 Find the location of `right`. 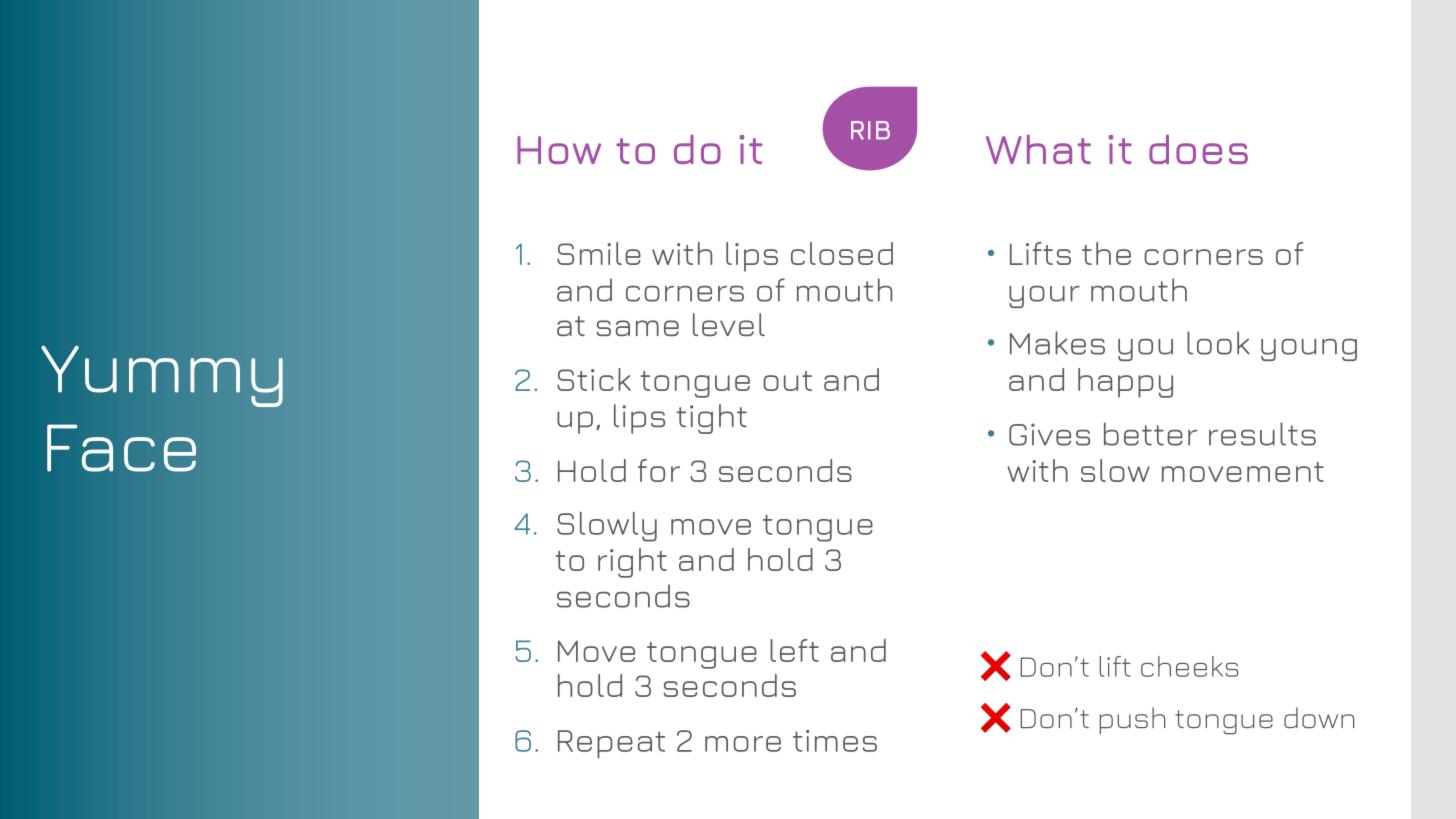

right is located at coordinates (632, 563).
